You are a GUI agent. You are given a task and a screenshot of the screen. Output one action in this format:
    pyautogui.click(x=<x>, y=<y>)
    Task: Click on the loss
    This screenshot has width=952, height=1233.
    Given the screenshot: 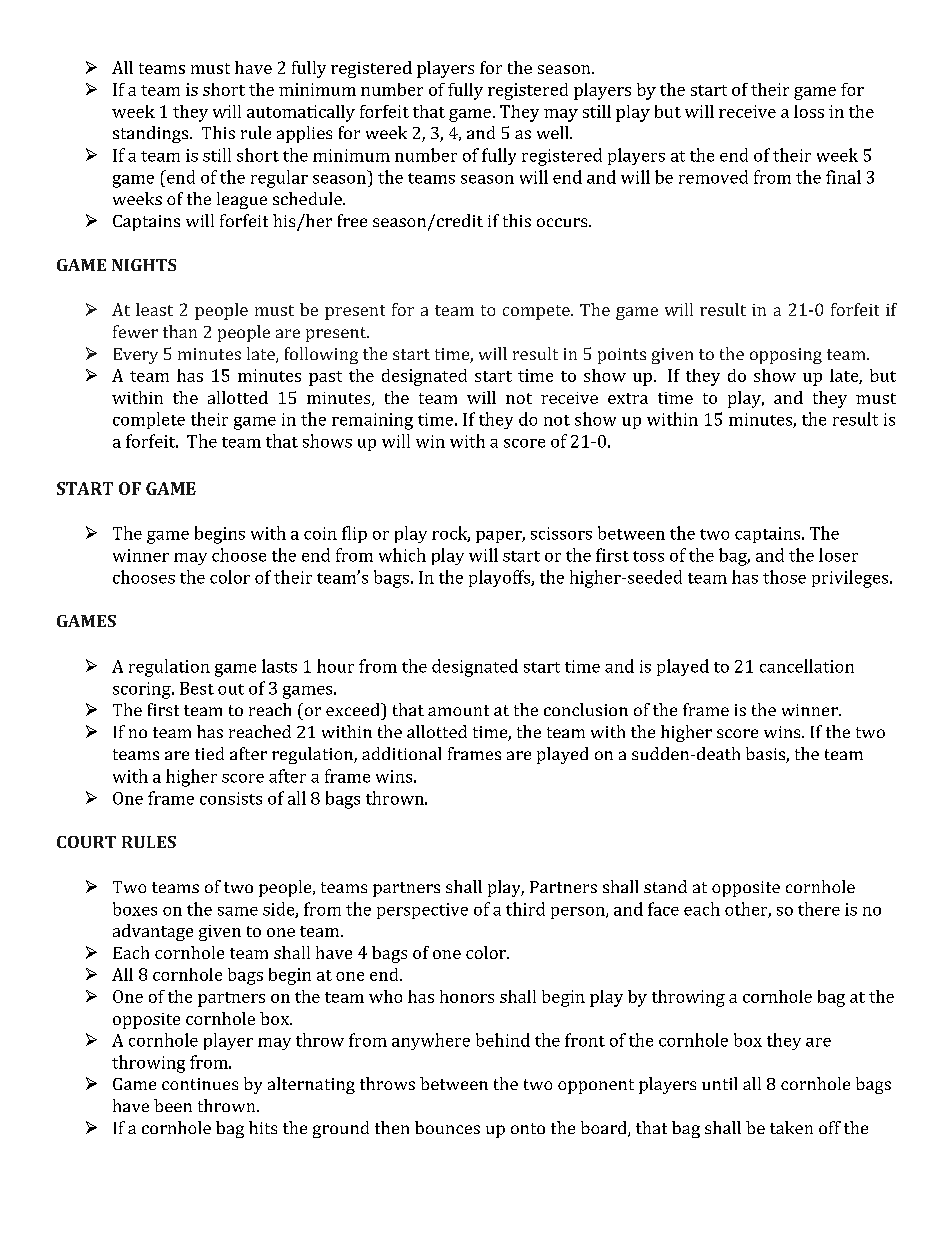 What is the action you would take?
    pyautogui.click(x=809, y=111)
